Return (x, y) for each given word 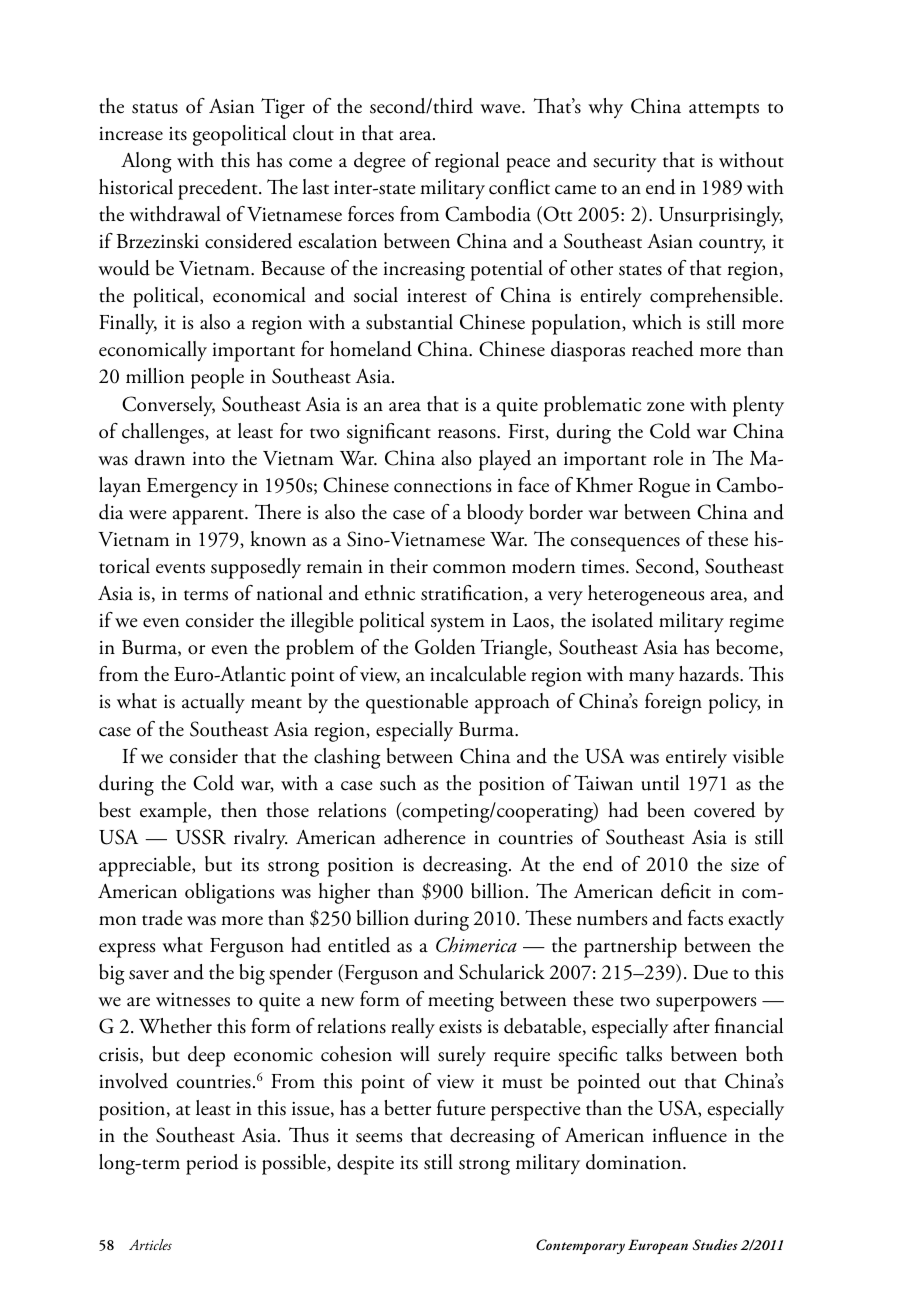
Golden (445, 647)
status (155, 108)
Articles (150, 1244)
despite (365, 1164)
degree (380, 162)
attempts (724, 111)
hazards (710, 674)
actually (213, 703)
